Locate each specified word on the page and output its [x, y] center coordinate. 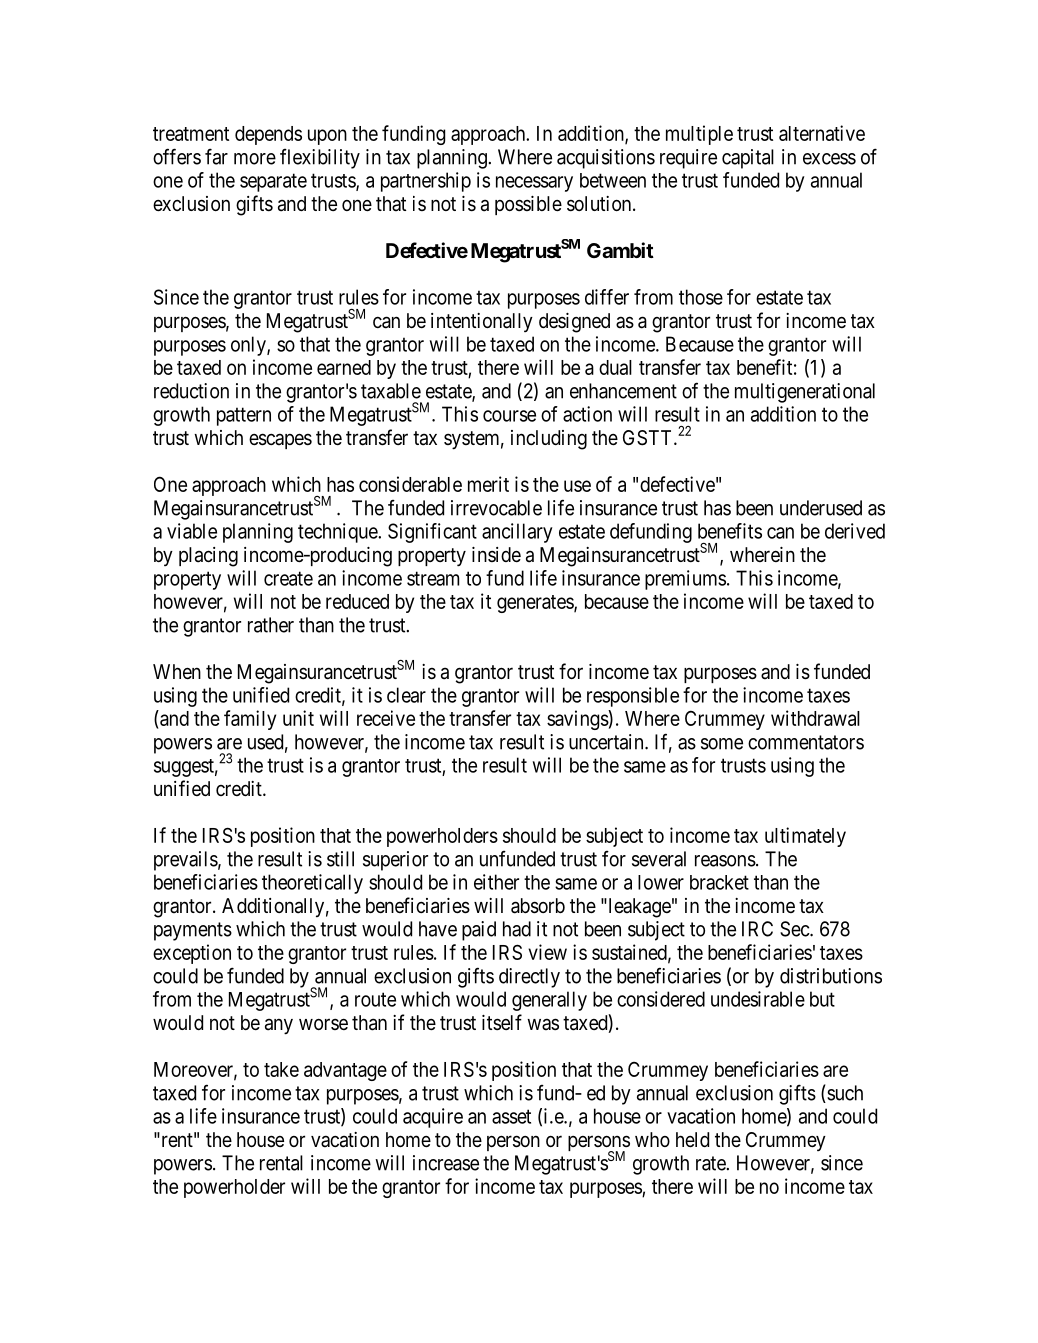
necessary [534, 184]
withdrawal [815, 718]
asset [511, 1116]
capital [748, 159]
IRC [757, 929]
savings [578, 720]
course [509, 416]
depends [268, 135]
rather [271, 625]
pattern [244, 416]
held [692, 1139]
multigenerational [805, 393]
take [281, 1069]
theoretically [312, 884]
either [496, 882]
